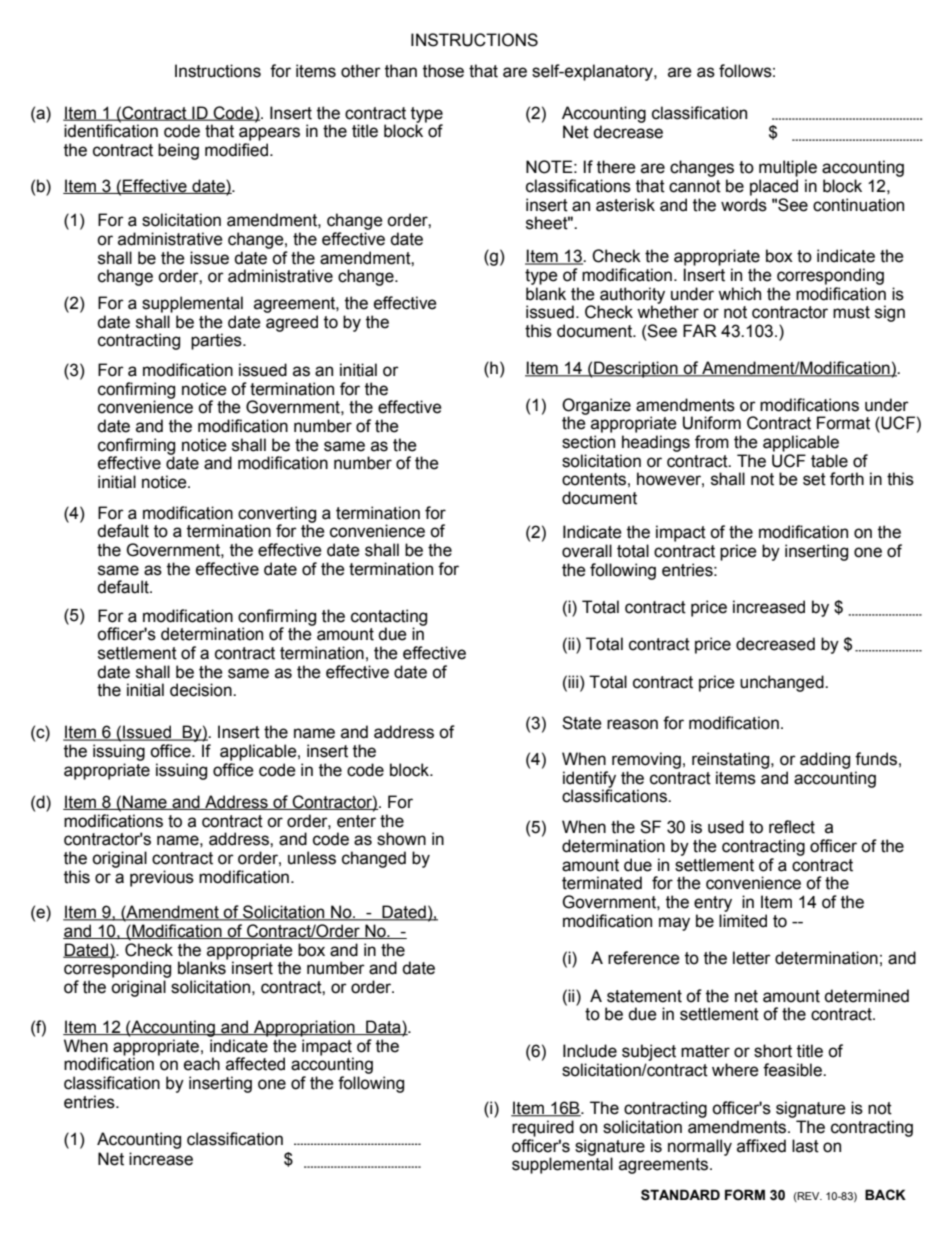 This screenshot has height=1233, width=952. What do you see at coordinates (587, 551) in the screenshot?
I see `overall` at bounding box center [587, 551].
